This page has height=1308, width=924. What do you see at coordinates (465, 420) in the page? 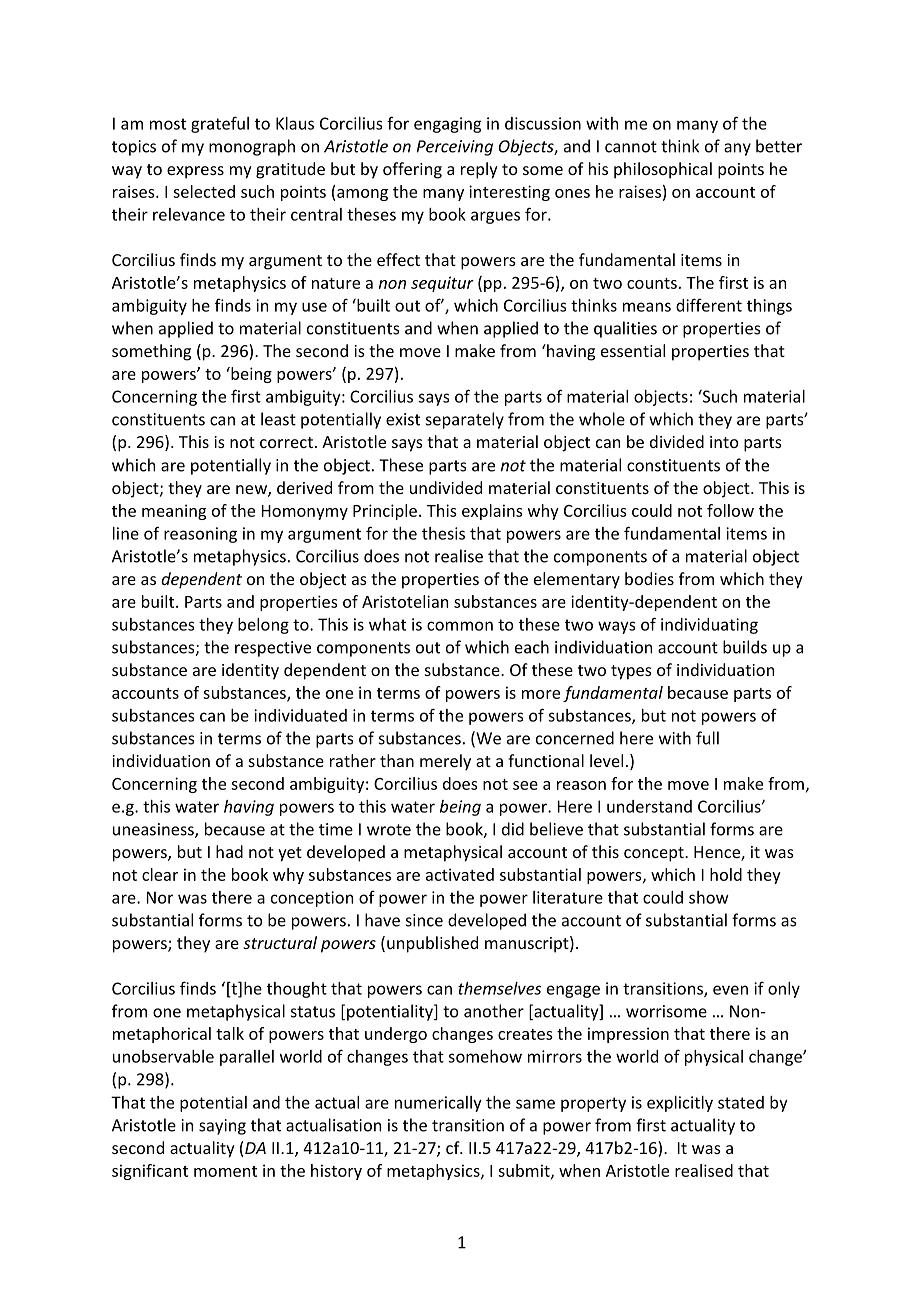
I see `separately` at bounding box center [465, 420].
